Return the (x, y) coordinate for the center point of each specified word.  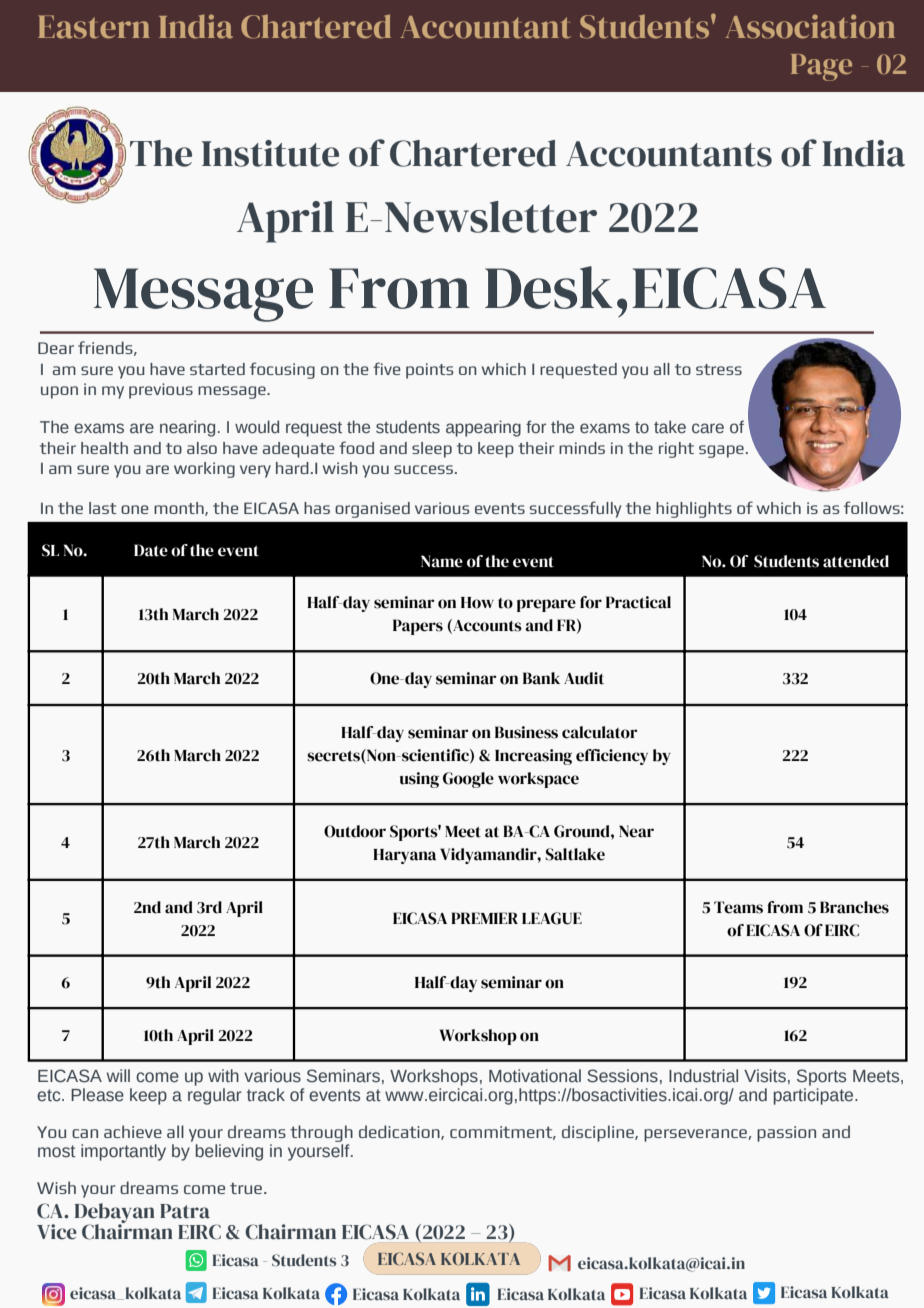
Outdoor (355, 831)
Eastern (94, 27)
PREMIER (484, 918)
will (118, 1075)
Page (821, 67)
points (429, 371)
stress (719, 369)
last (103, 508)
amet (797, 955)
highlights (694, 510)
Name (442, 561)
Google (468, 780)
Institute (270, 153)
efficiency (612, 757)
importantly (123, 1152)
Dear (56, 348)
